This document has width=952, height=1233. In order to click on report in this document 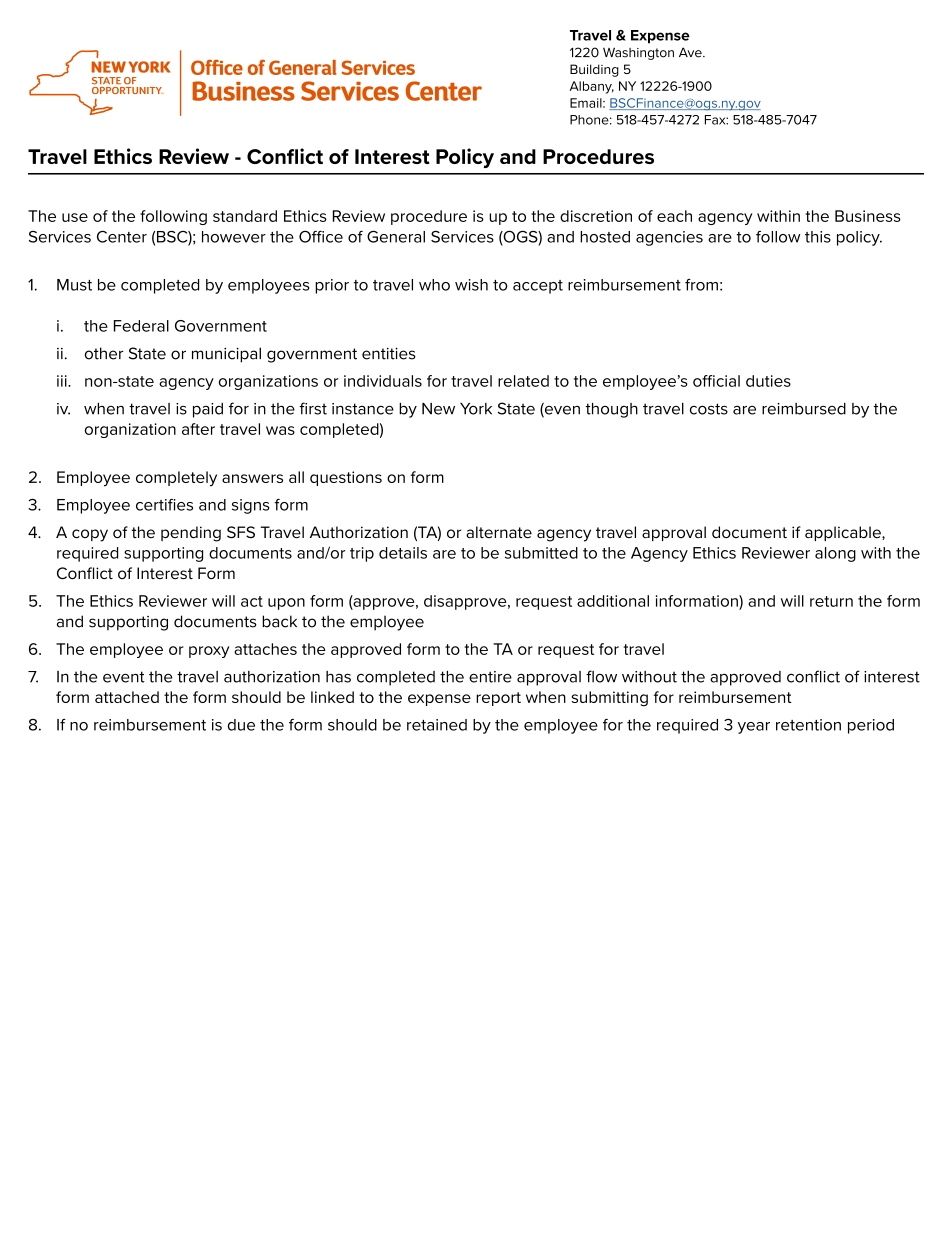, I will do `click(498, 699)`.
